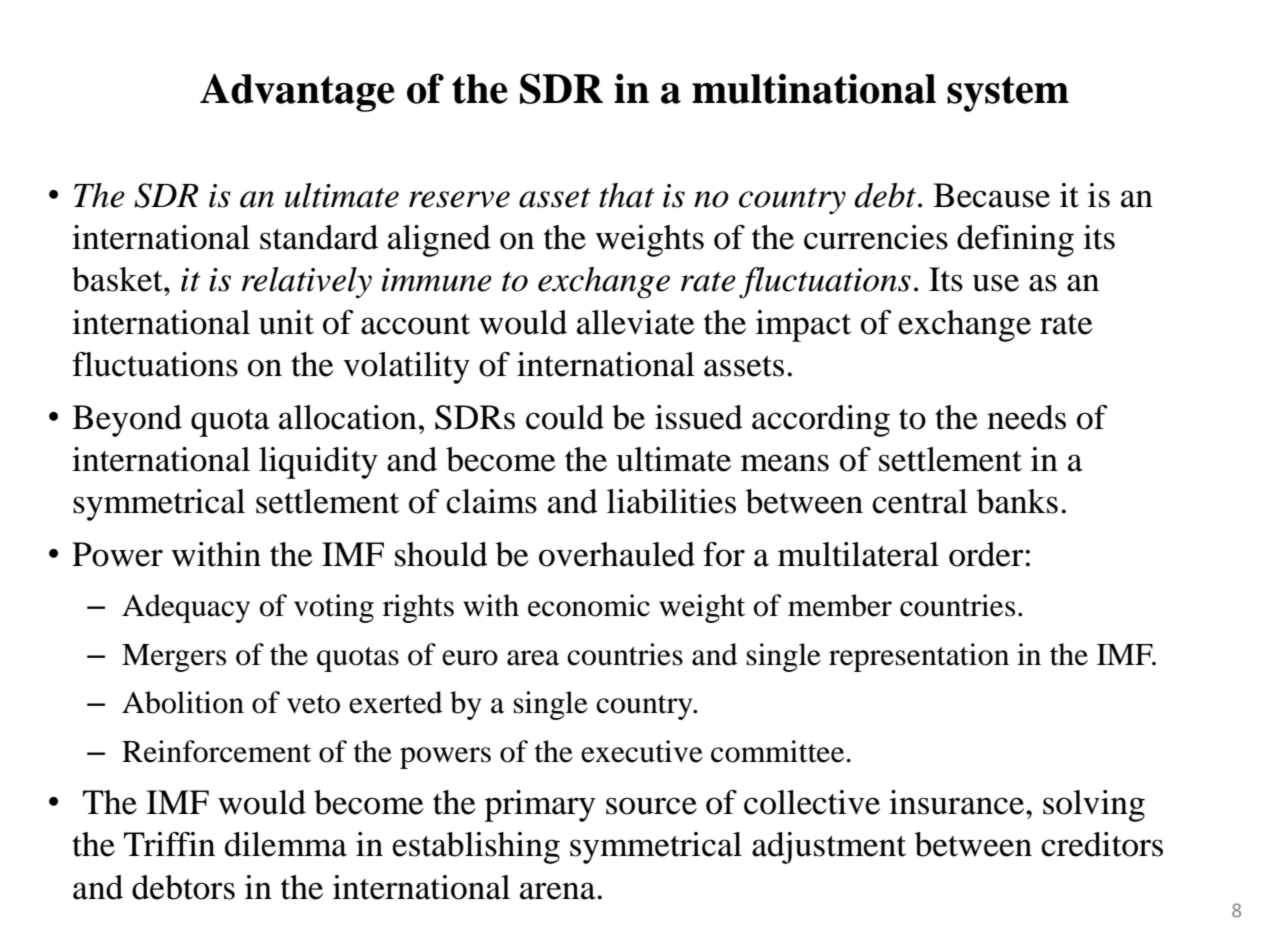  What do you see at coordinates (919, 657) in the page?
I see `representation` at bounding box center [919, 657].
